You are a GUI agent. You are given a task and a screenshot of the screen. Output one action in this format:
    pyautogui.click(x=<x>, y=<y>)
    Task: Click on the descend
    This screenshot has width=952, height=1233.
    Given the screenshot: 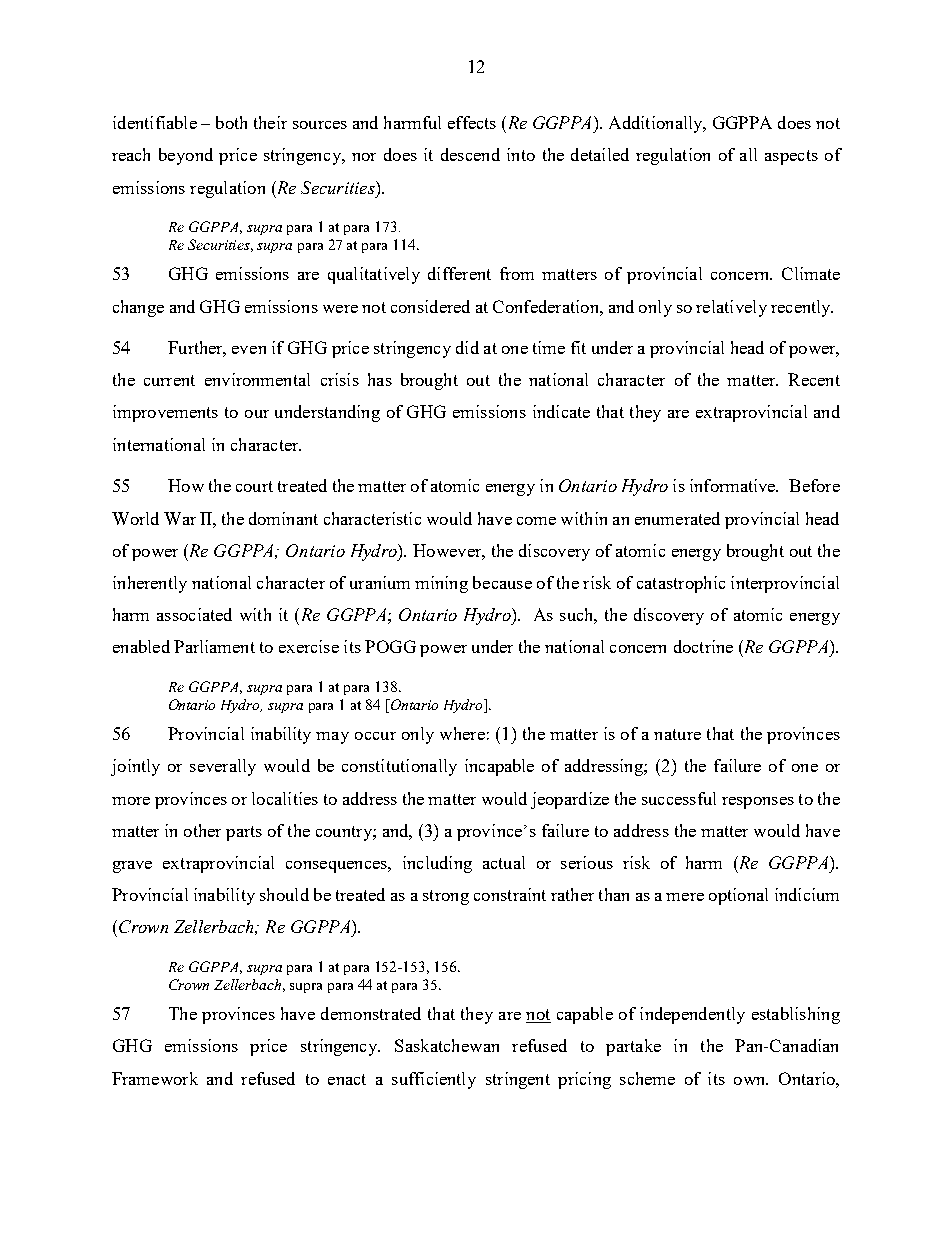 What is the action you would take?
    pyautogui.click(x=470, y=154)
